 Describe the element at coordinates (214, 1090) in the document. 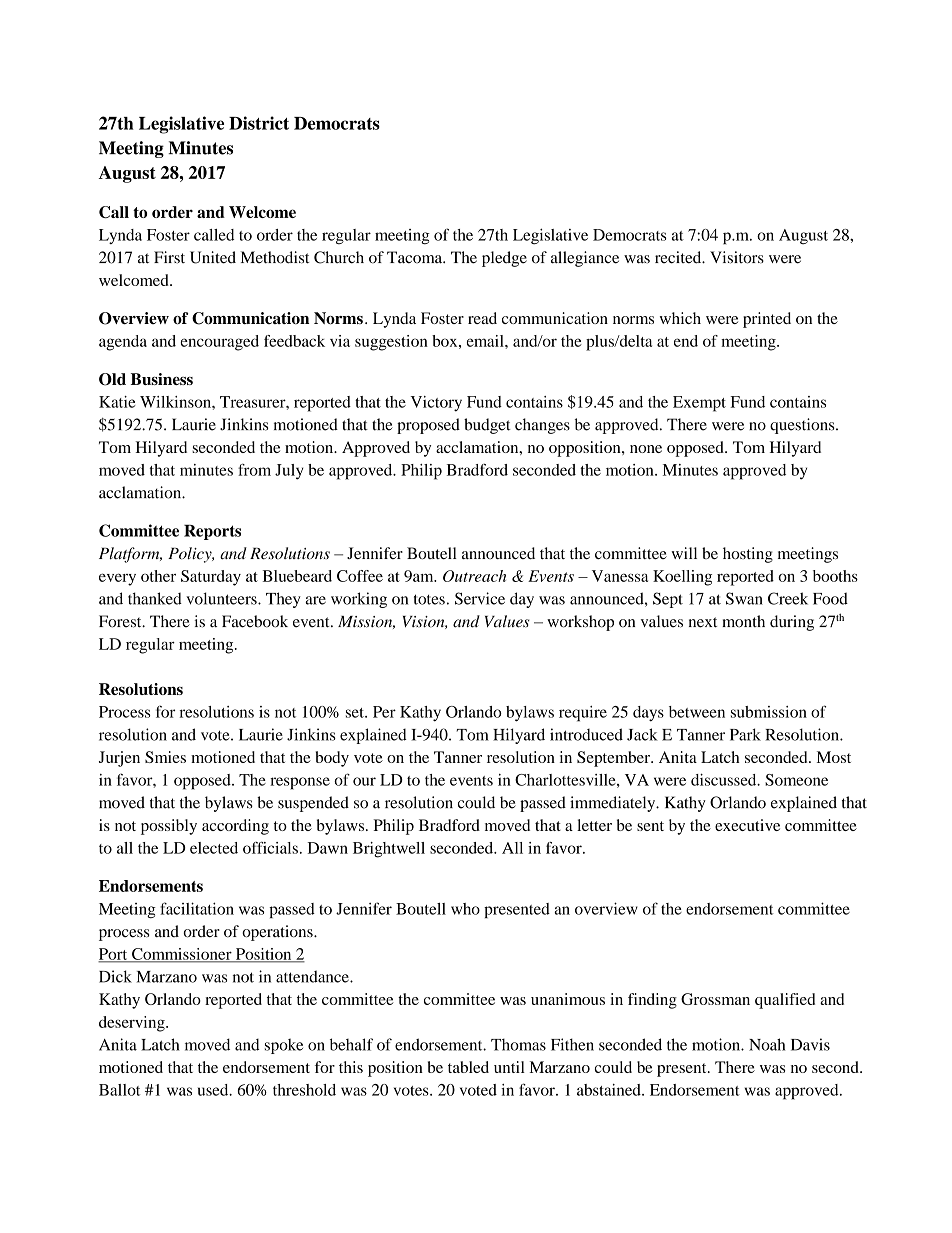

I see `used` at that location.
